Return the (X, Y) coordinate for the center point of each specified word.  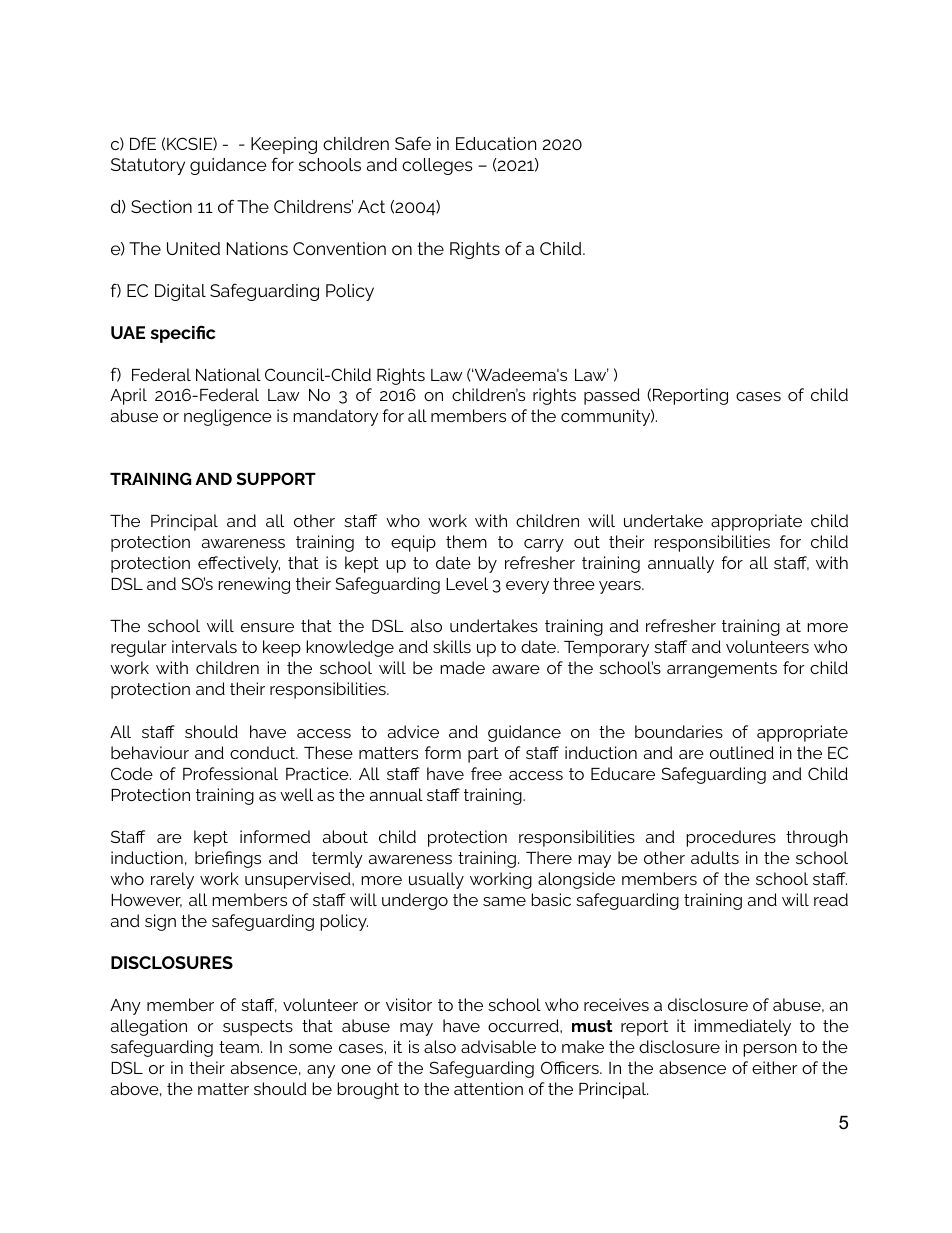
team (239, 1047)
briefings (228, 859)
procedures (731, 838)
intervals (204, 646)
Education (496, 143)
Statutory (148, 166)
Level (467, 583)
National (228, 374)
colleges (437, 166)
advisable (498, 1046)
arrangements (722, 670)
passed (612, 396)
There (549, 857)
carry (544, 545)
